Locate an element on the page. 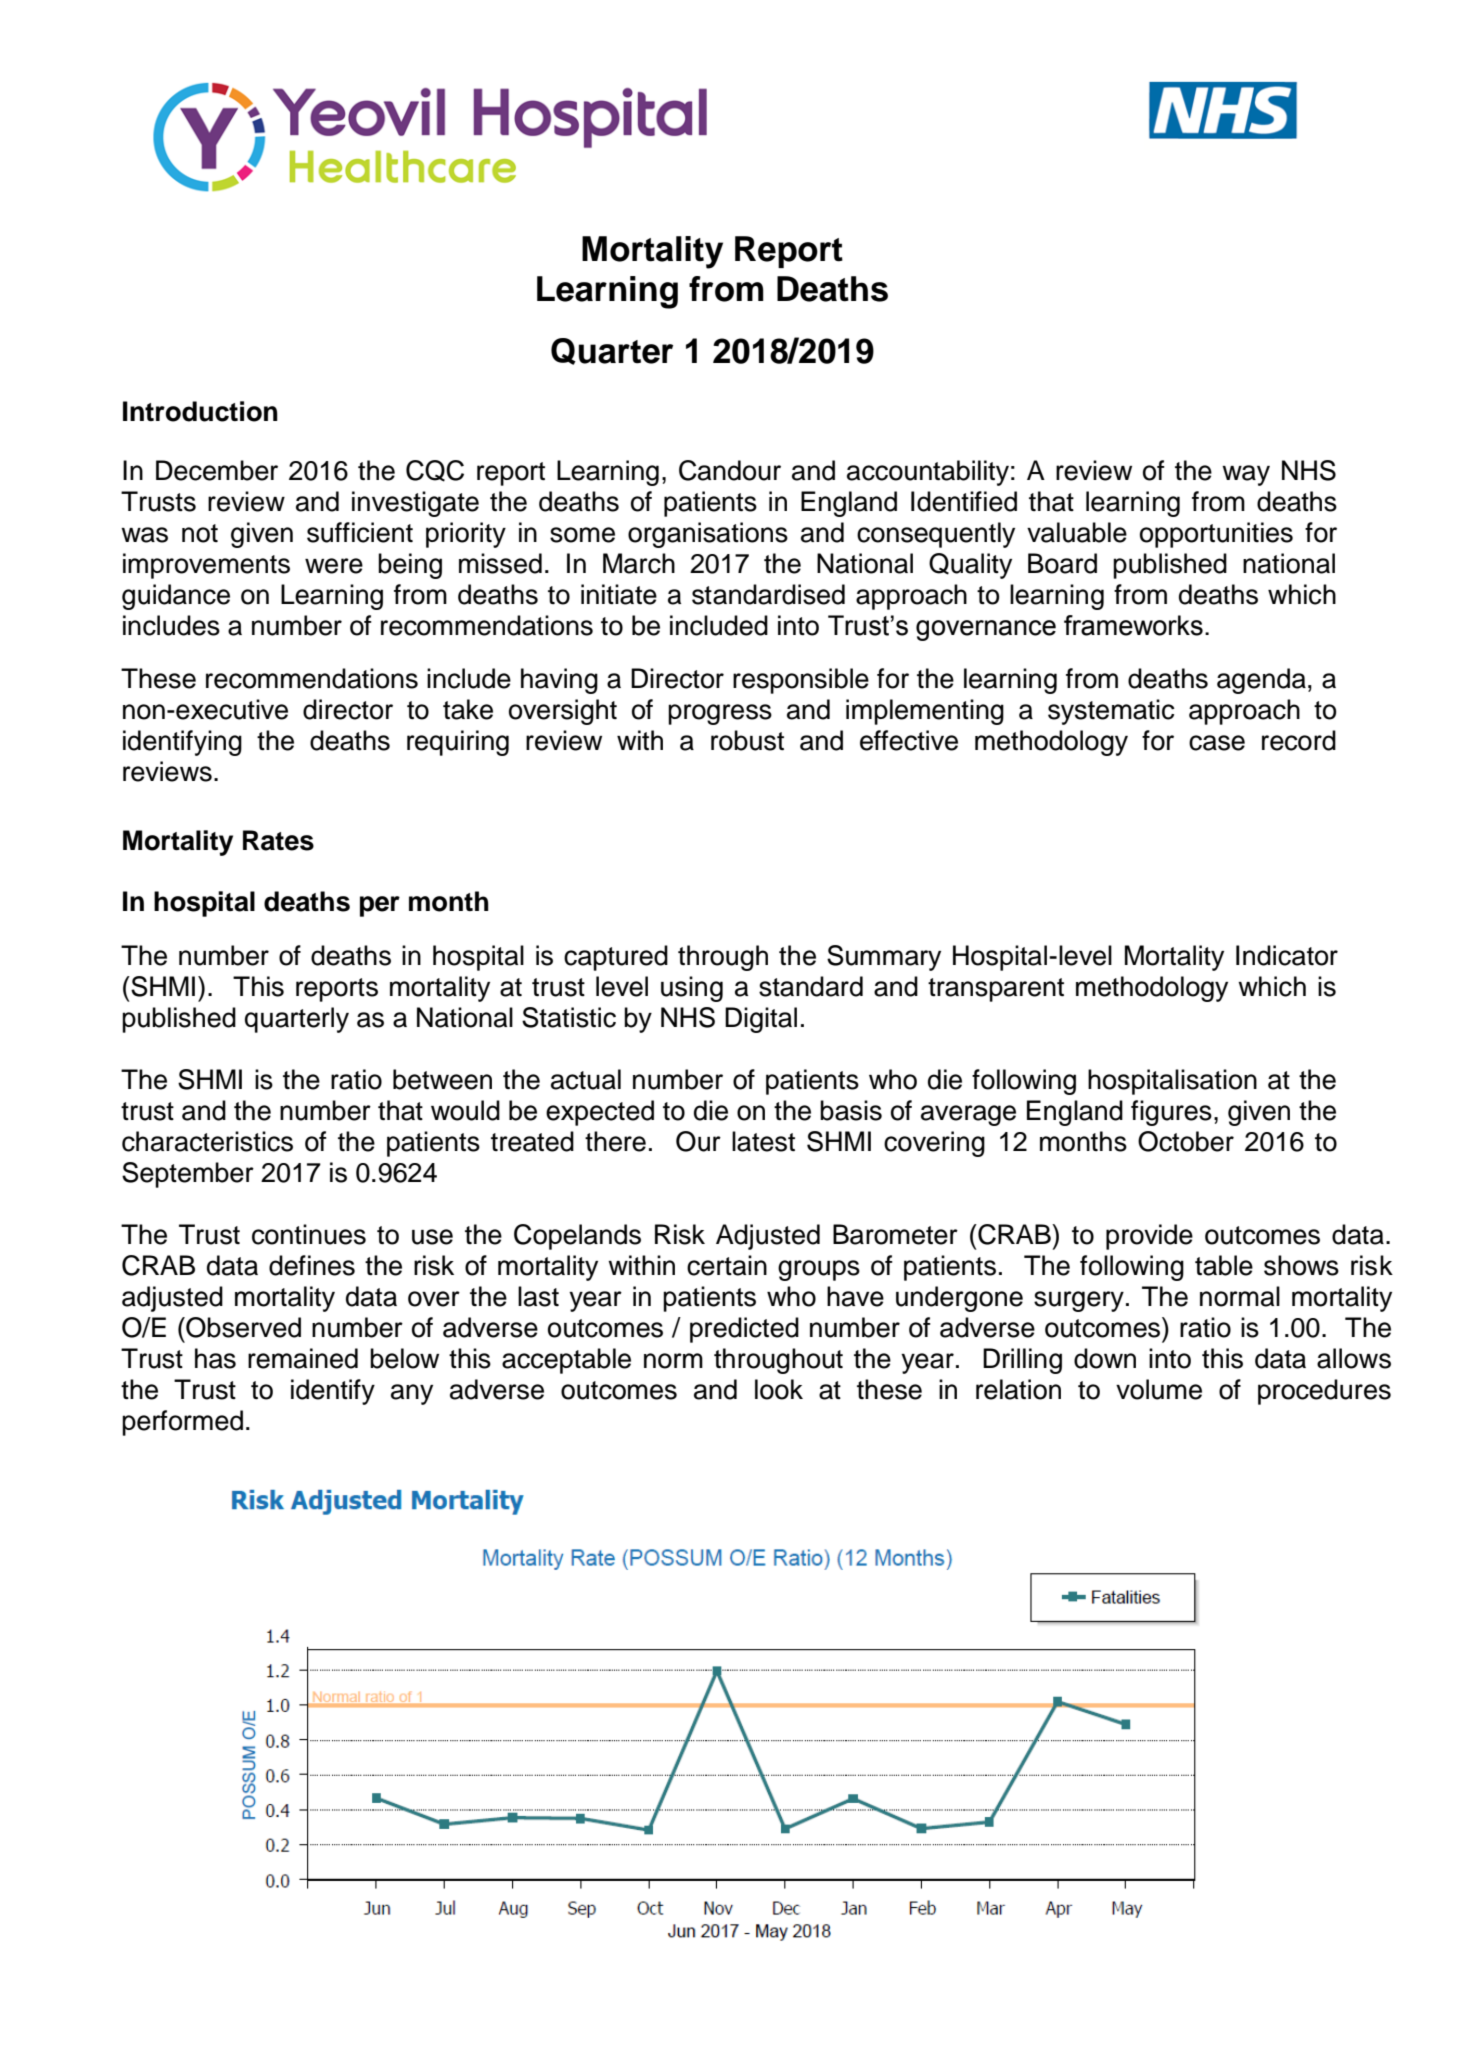  robust is located at coordinates (747, 740).
